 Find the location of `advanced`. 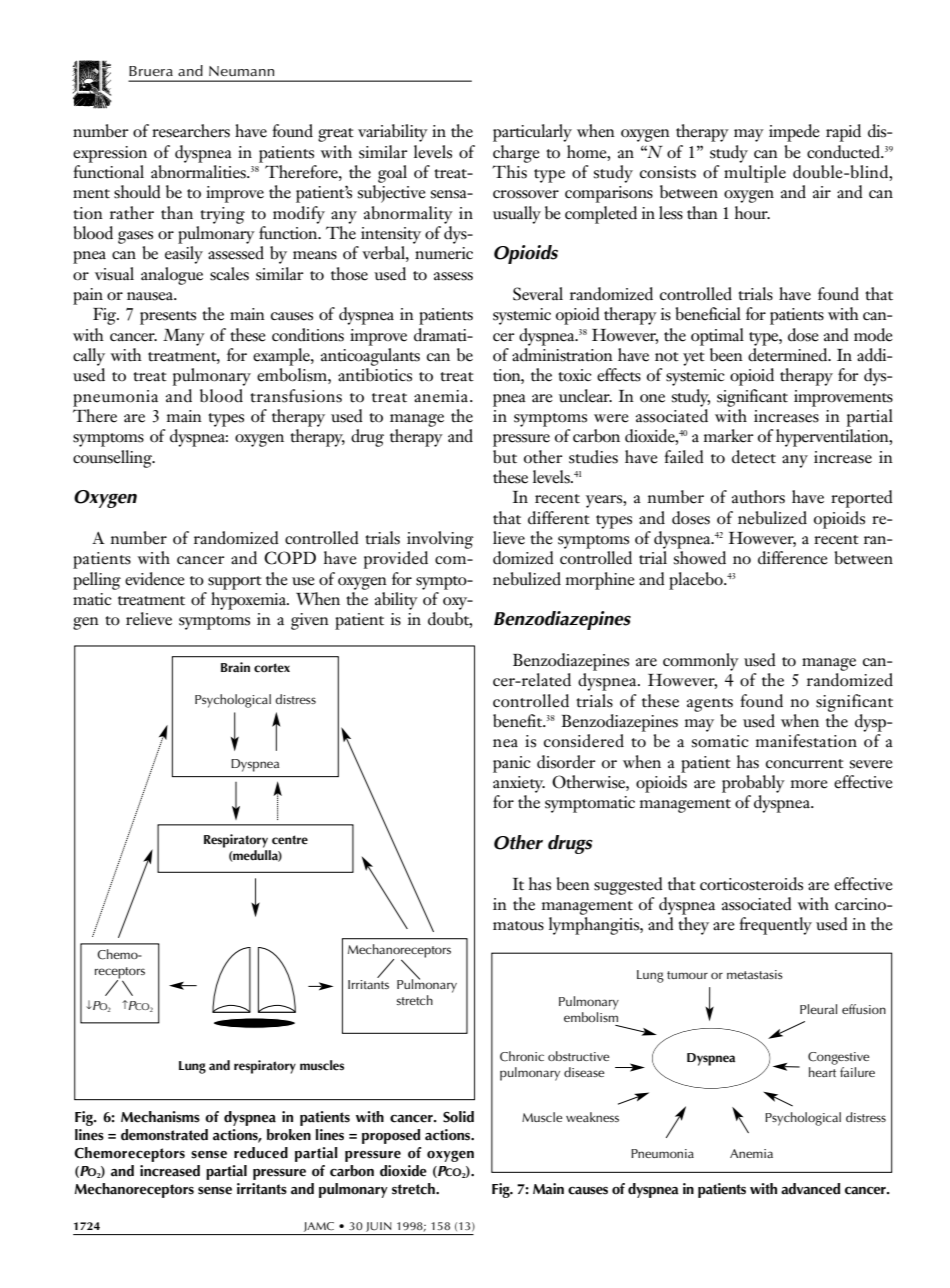

advanced is located at coordinates (810, 1189).
